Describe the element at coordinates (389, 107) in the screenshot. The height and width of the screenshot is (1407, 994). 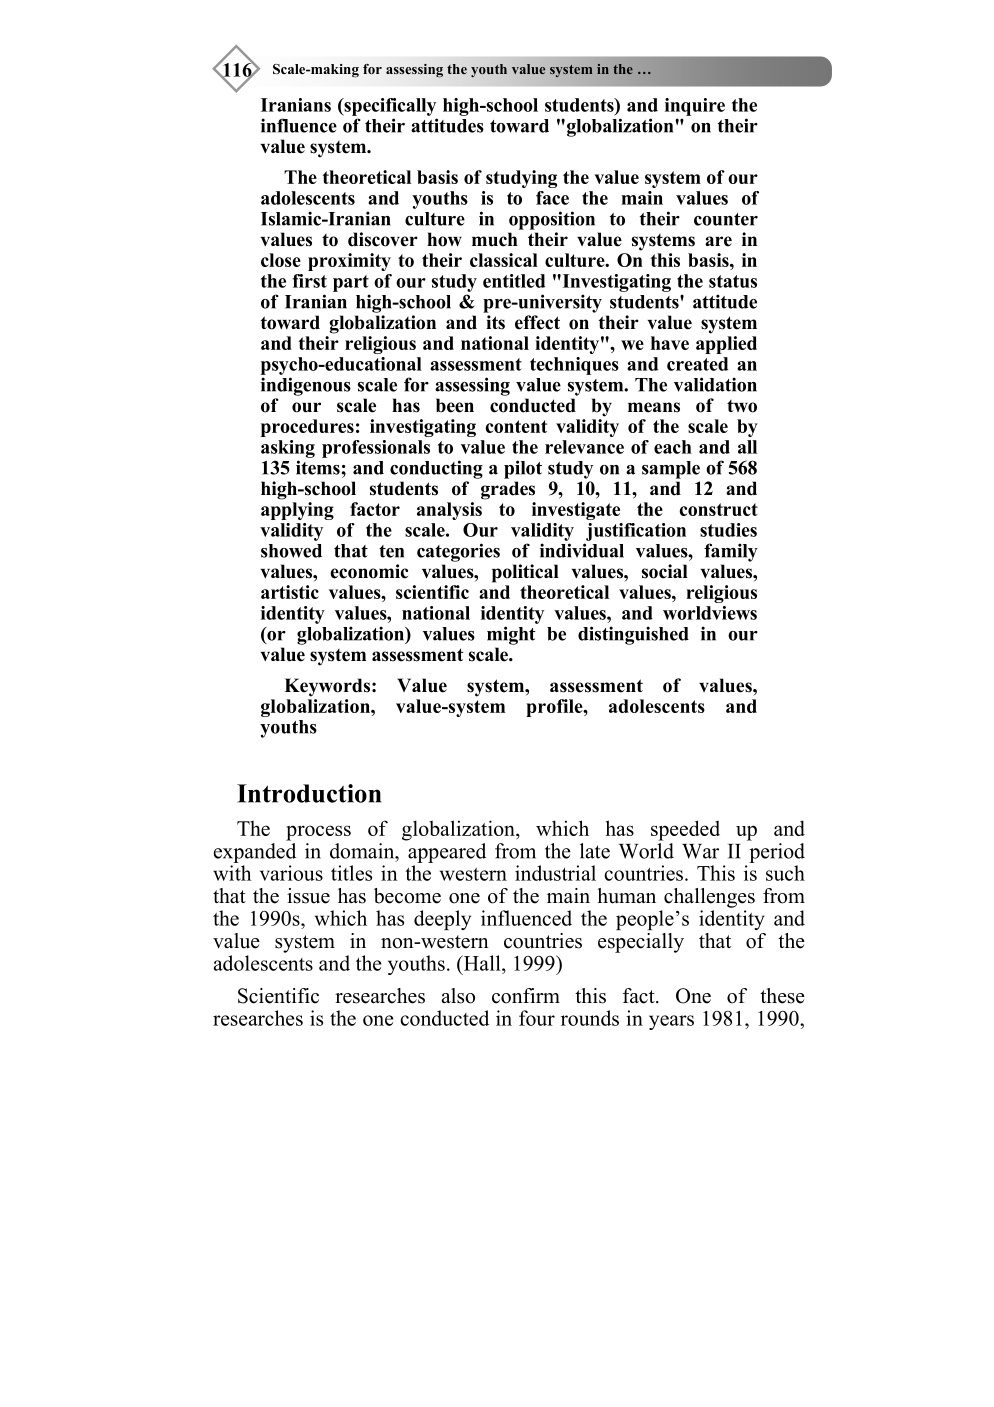
I see `specifically` at that location.
